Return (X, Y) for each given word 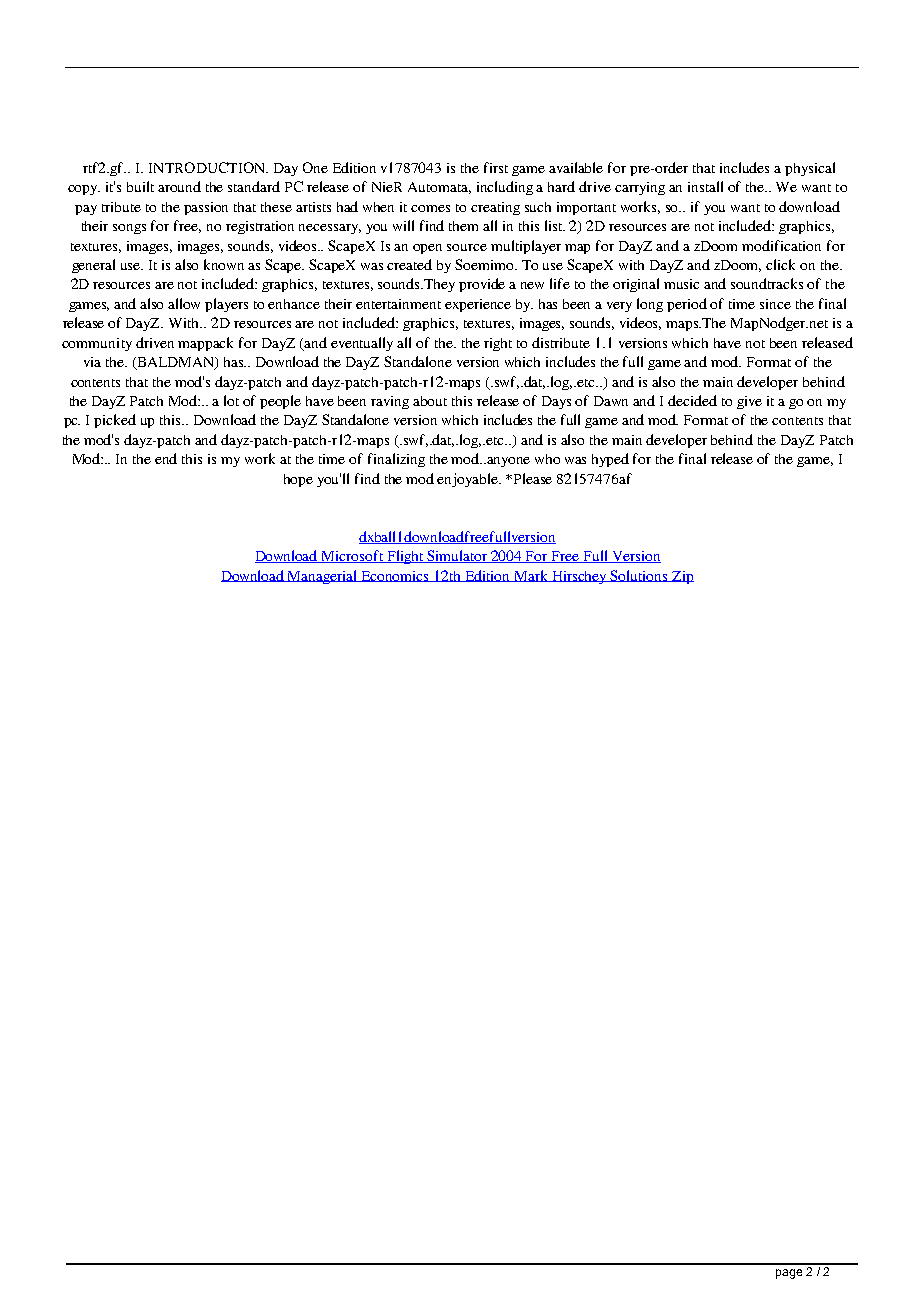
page (789, 1274)
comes (430, 208)
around (179, 186)
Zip (682, 577)
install (705, 186)
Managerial (323, 577)
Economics (395, 576)
